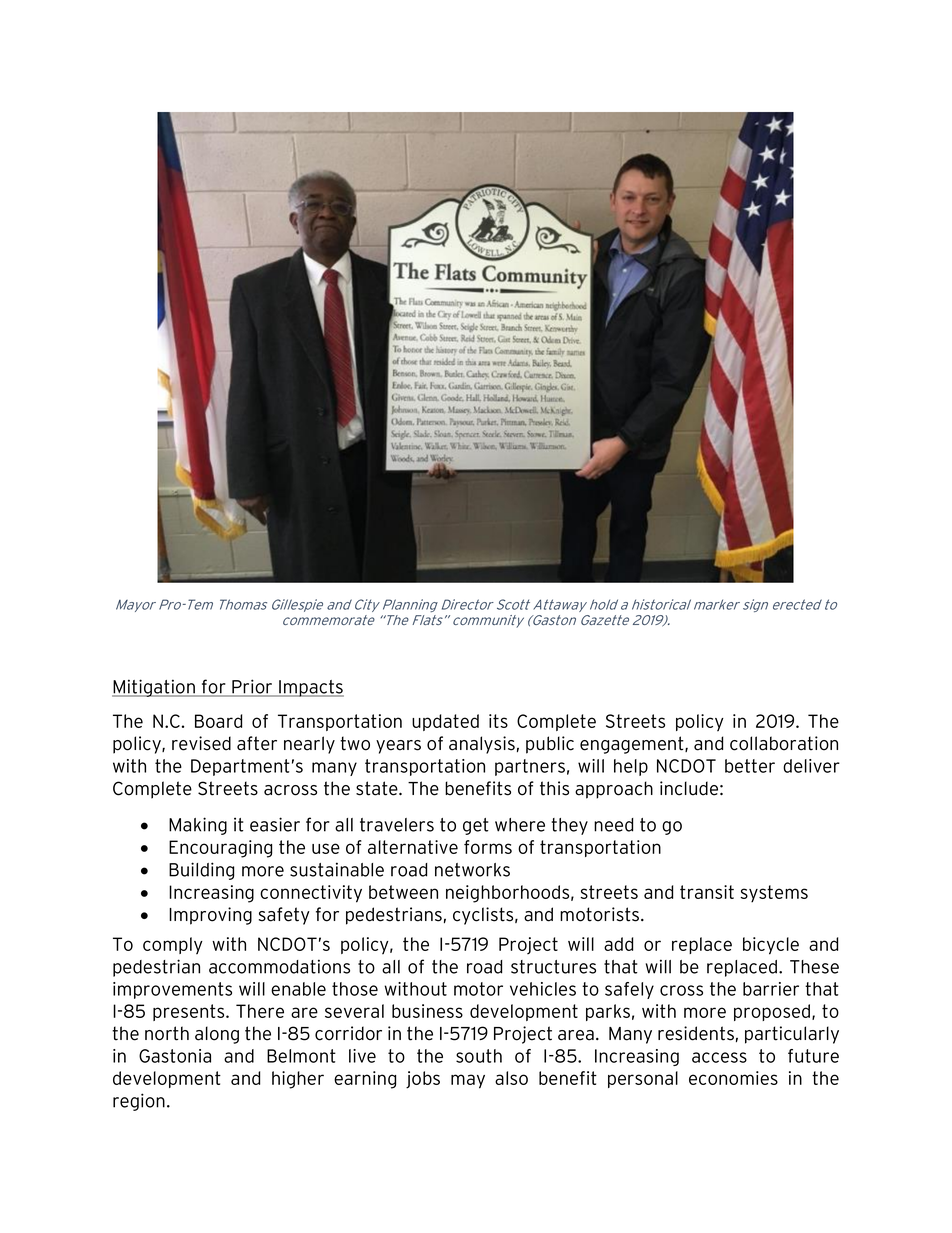  Describe the element at coordinates (298, 1080) in the screenshot. I see `higher` at that location.
